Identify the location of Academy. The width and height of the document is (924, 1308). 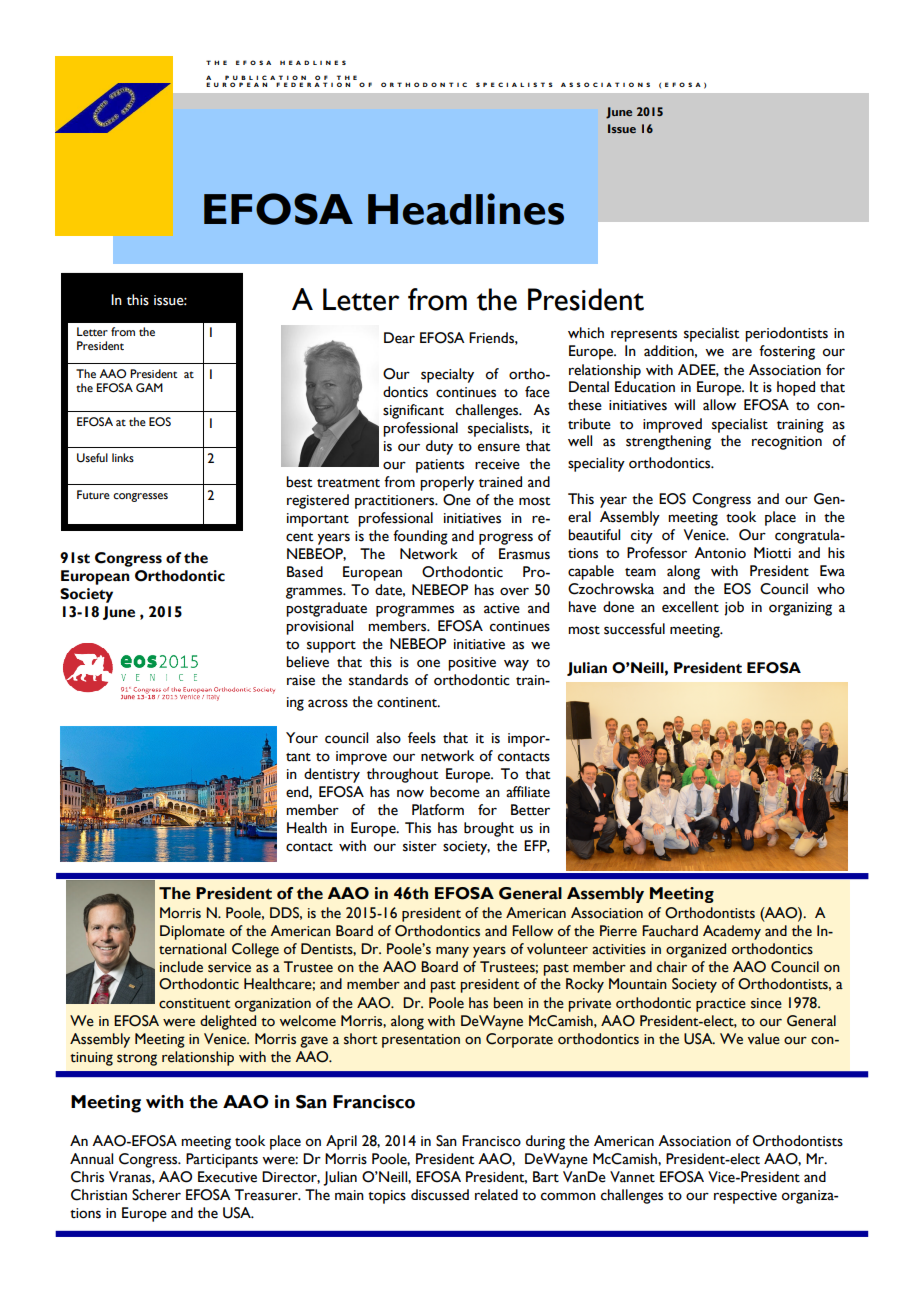
(732, 932).
